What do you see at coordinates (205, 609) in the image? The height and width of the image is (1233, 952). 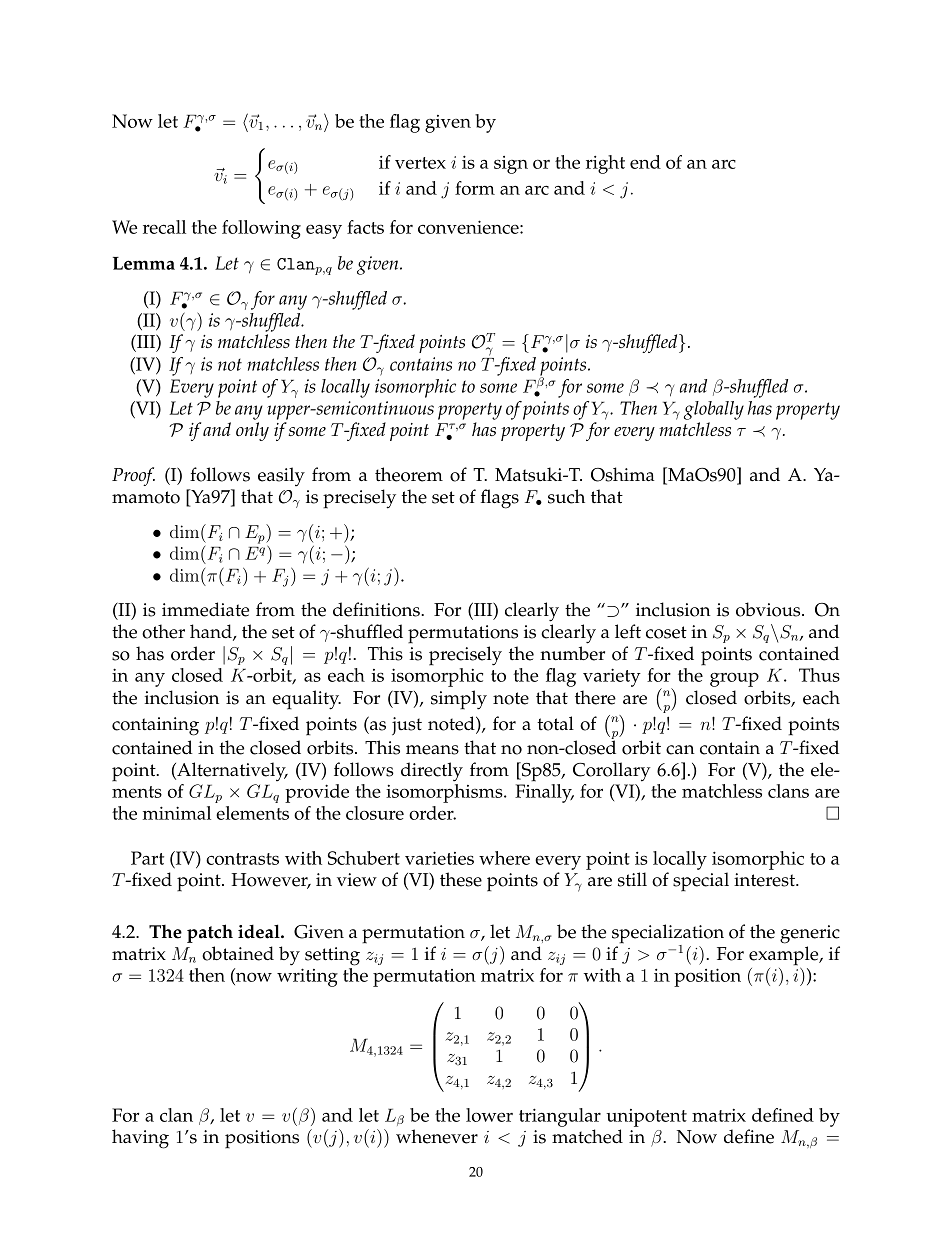 I see `immediate` at bounding box center [205, 609].
